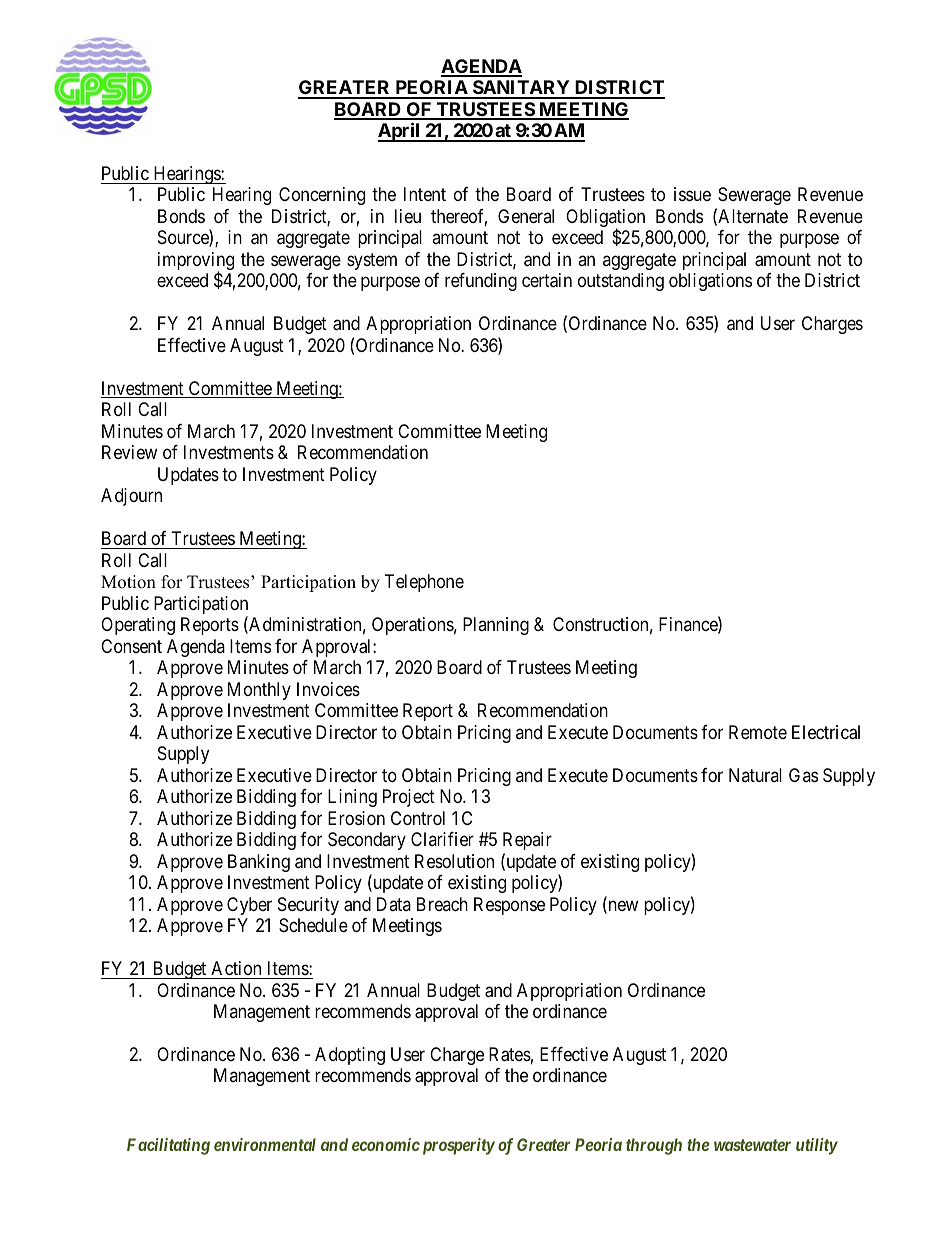  I want to click on Review, so click(129, 452).
